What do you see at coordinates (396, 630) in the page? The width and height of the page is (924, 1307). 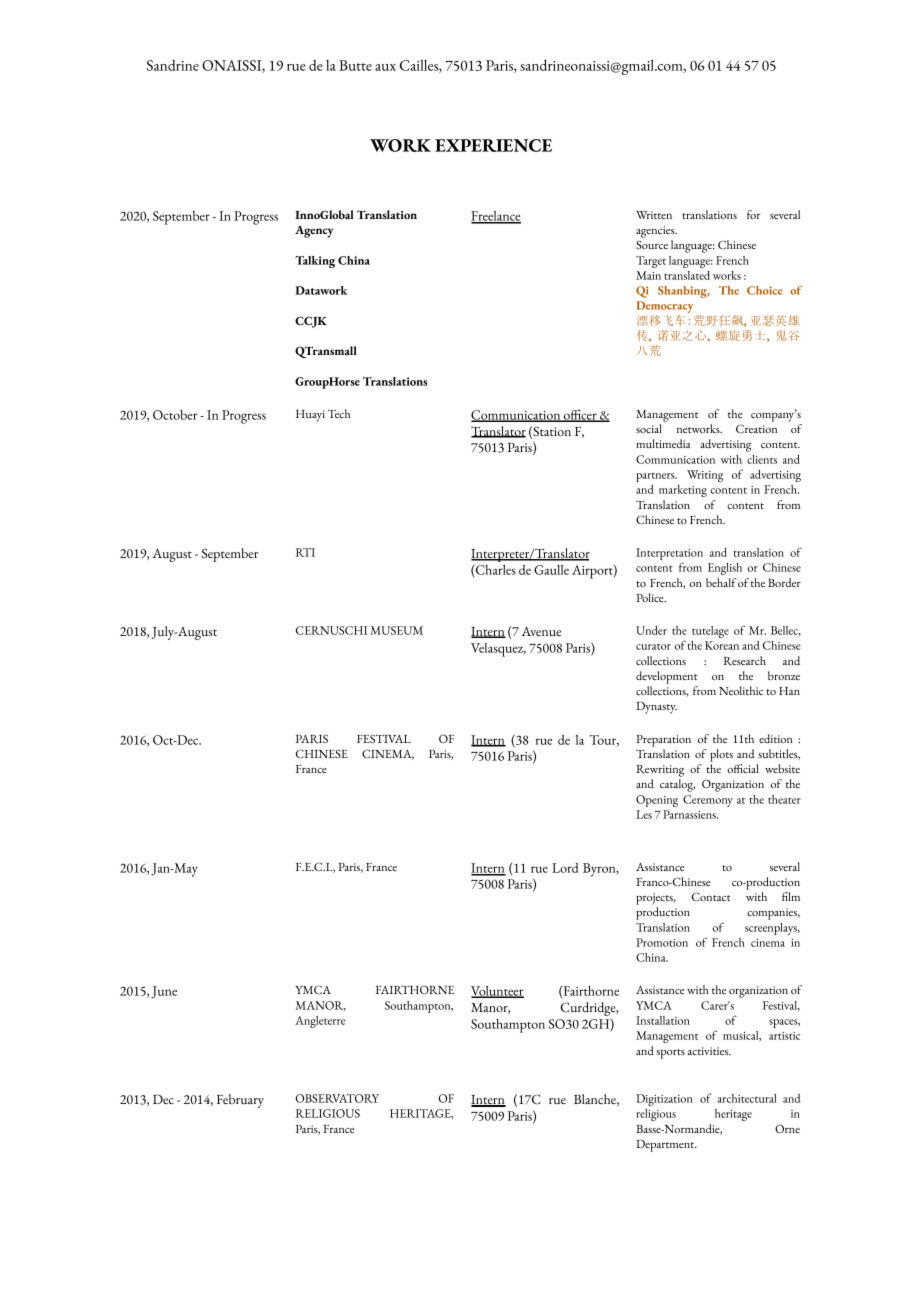 I see `MUSEUM` at bounding box center [396, 630].
